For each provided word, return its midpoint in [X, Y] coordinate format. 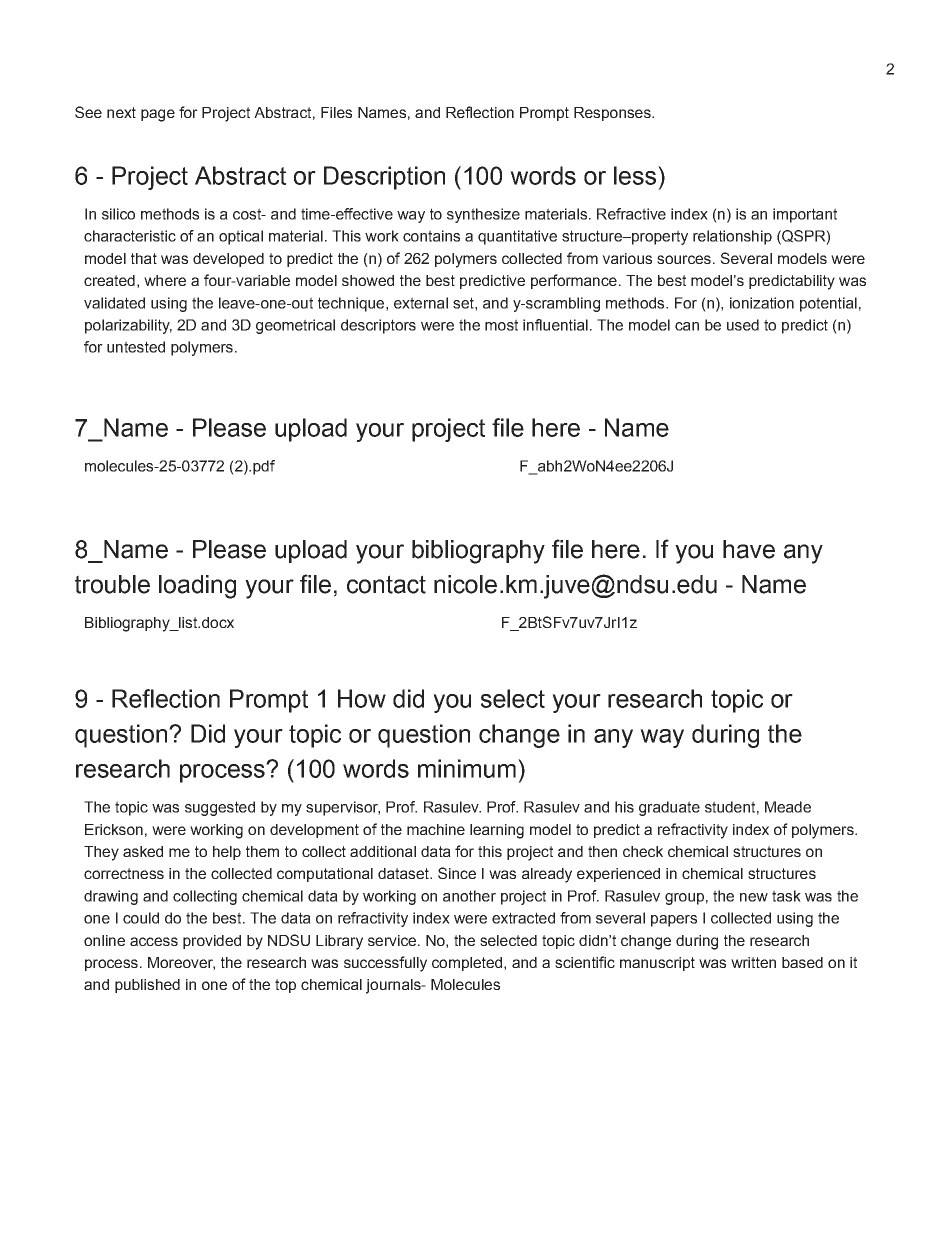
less [635, 175]
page [158, 115]
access [154, 941]
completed [468, 964]
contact [386, 584]
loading [197, 587]
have [749, 549]
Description [384, 178]
